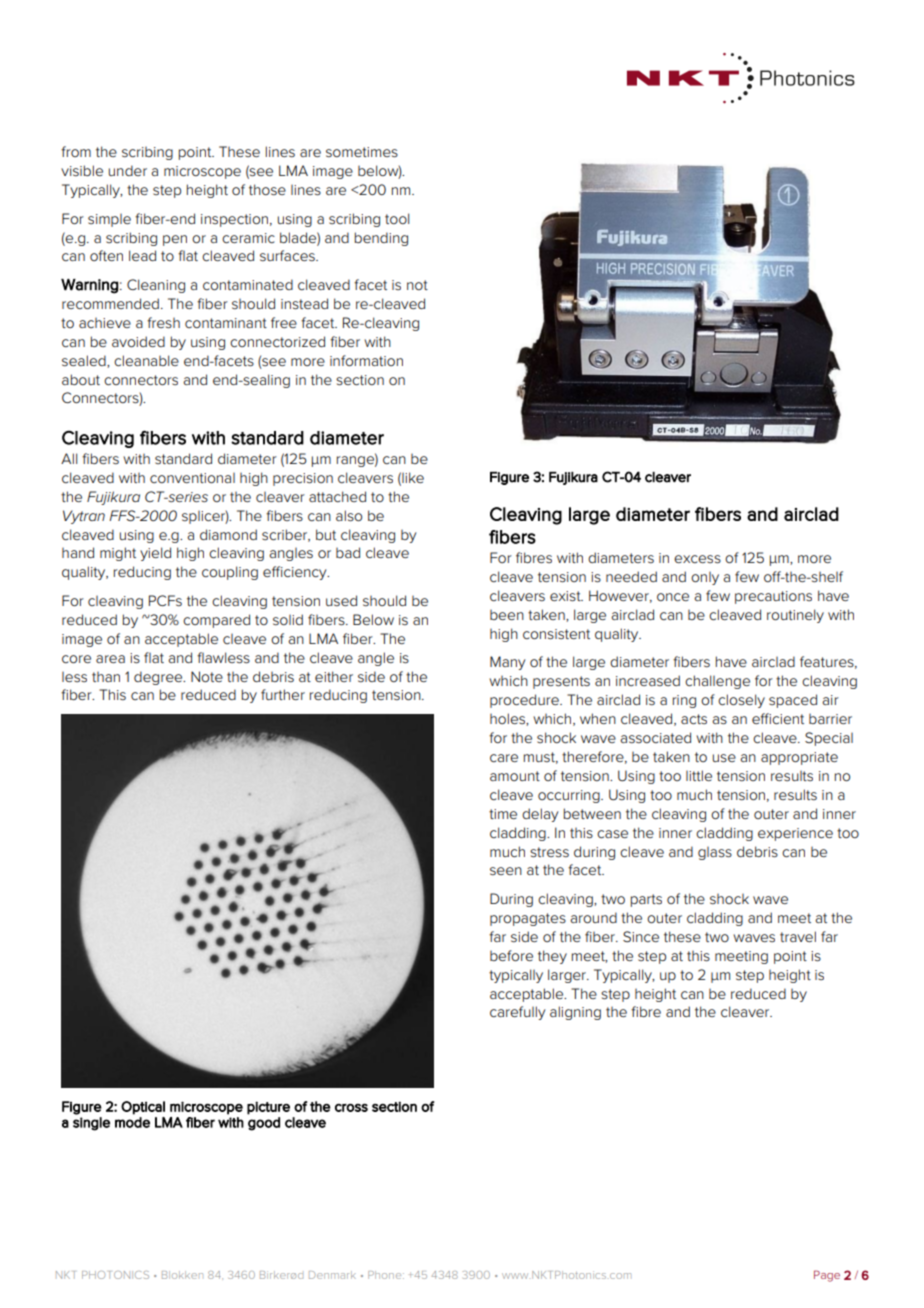 The image size is (924, 1308). Describe the element at coordinates (397, 218) in the page. I see `tool` at that location.
